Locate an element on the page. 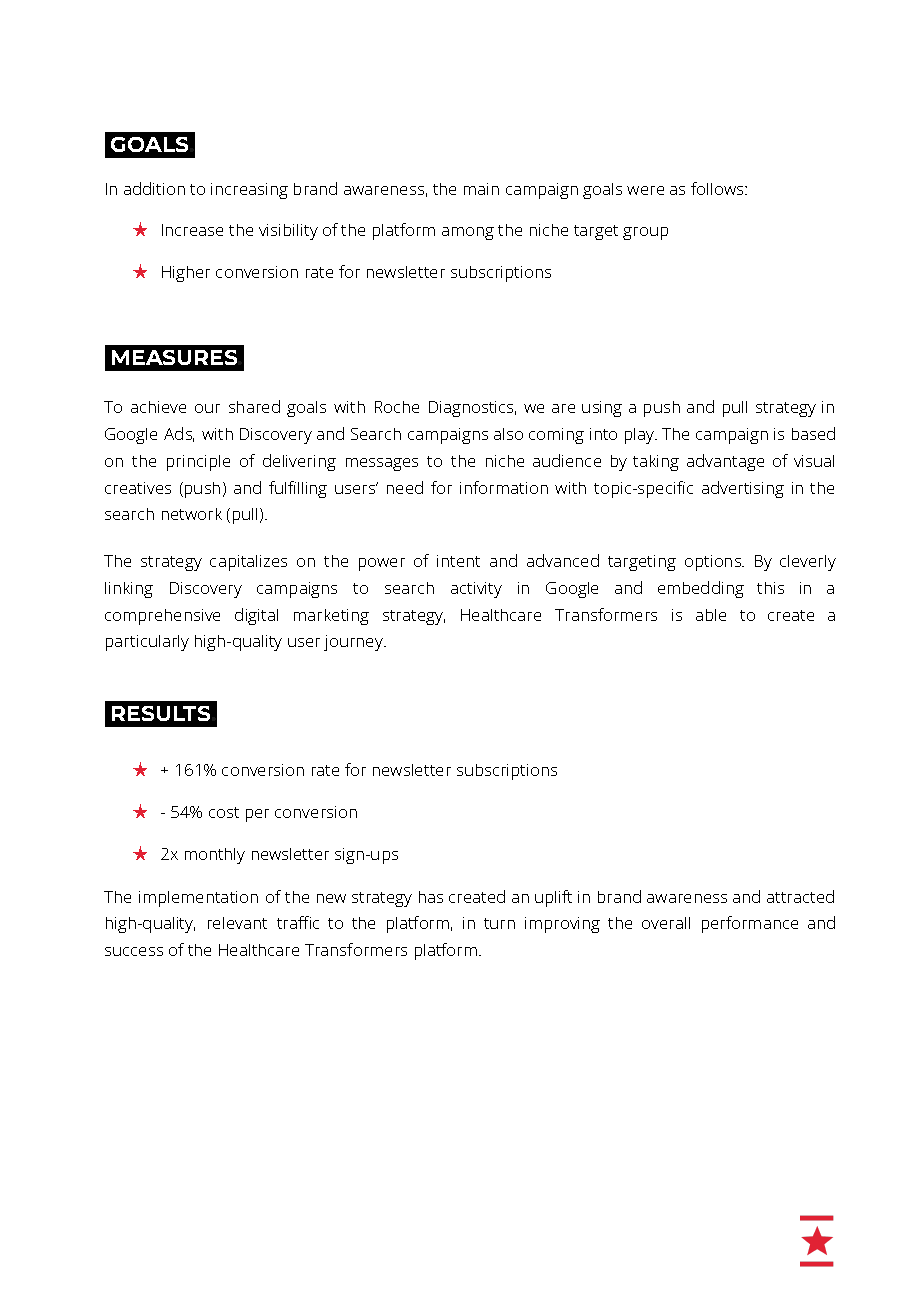  options is located at coordinates (714, 563).
